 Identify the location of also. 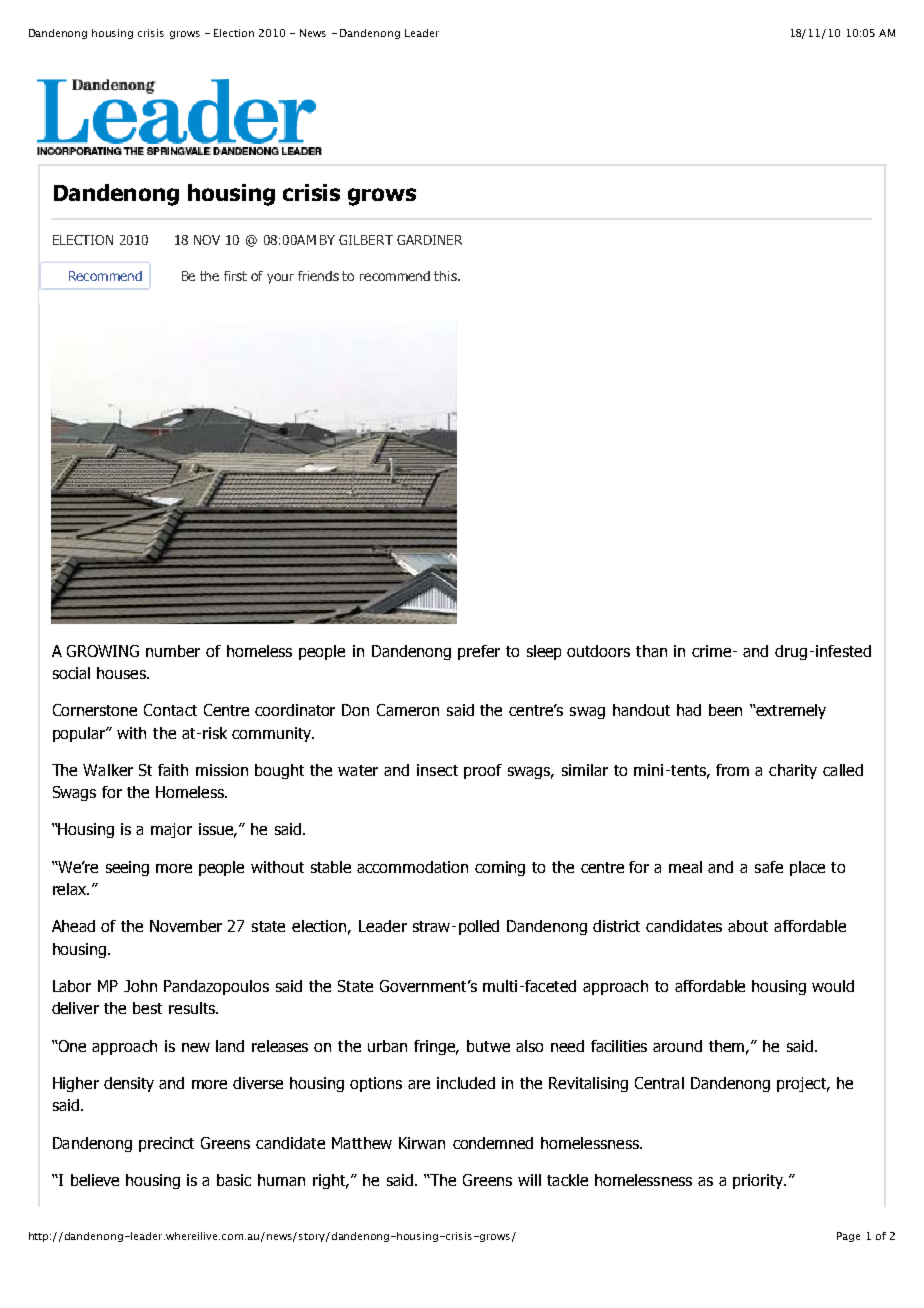
(529, 1046).
